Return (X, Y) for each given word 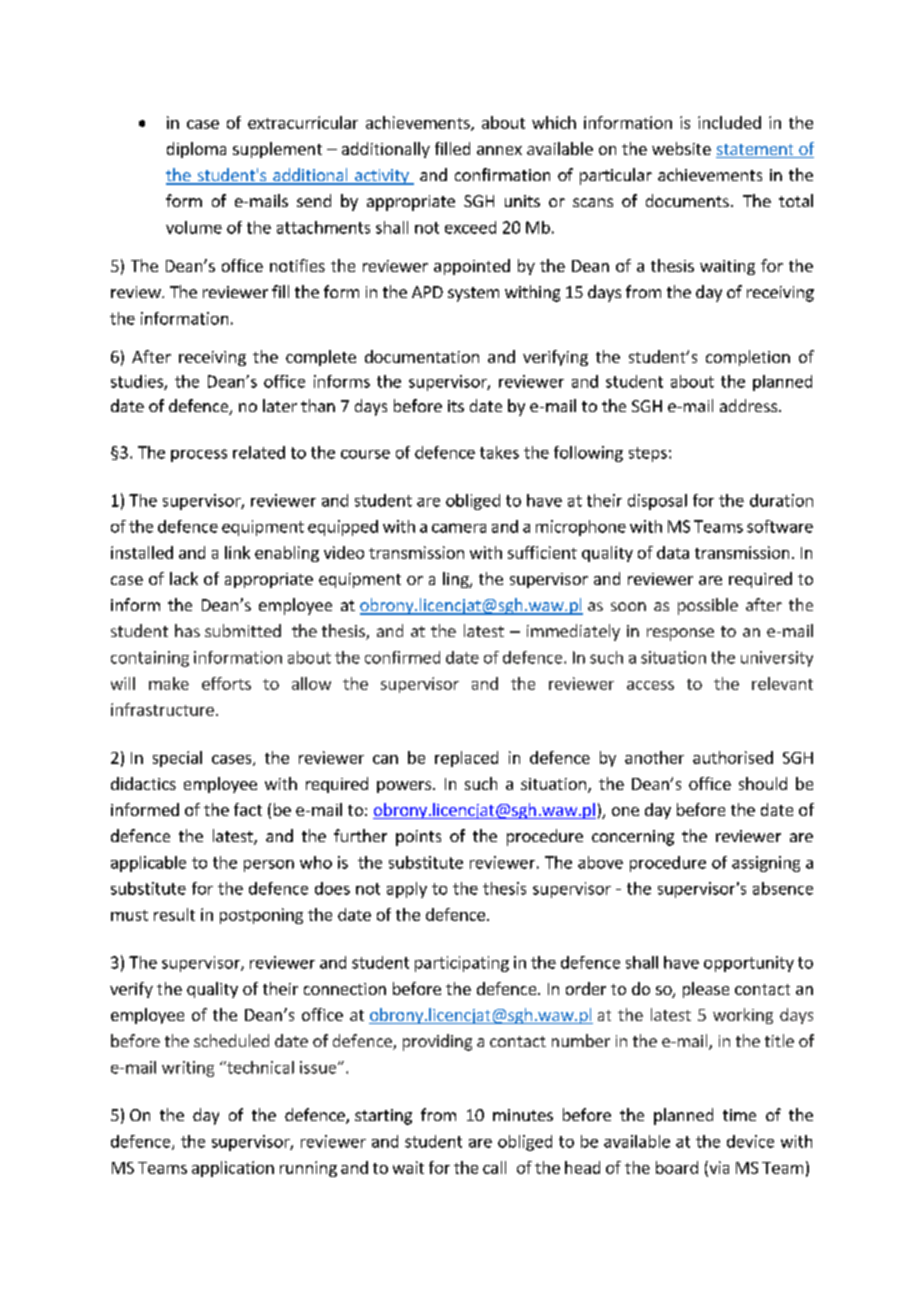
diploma (196, 150)
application (233, 1169)
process (199, 455)
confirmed (402, 657)
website (681, 148)
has (187, 630)
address (748, 405)
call (494, 1167)
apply (407, 890)
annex (499, 150)
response (680, 634)
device (750, 1141)
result (174, 914)
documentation (422, 356)
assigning (766, 864)
